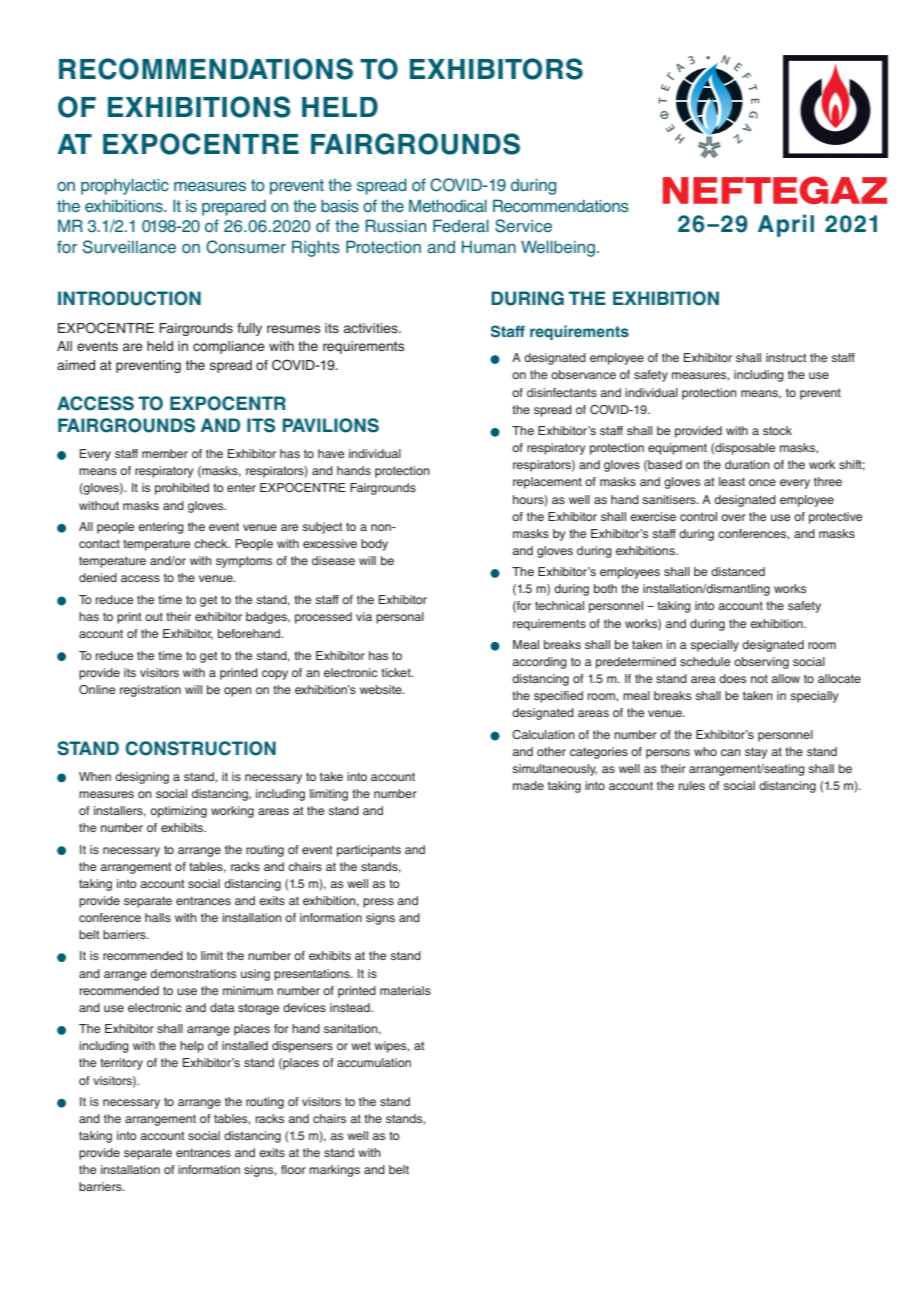 The height and width of the screenshot is (1308, 924). What do you see at coordinates (461, 226) in the screenshot?
I see `Federal` at bounding box center [461, 226].
